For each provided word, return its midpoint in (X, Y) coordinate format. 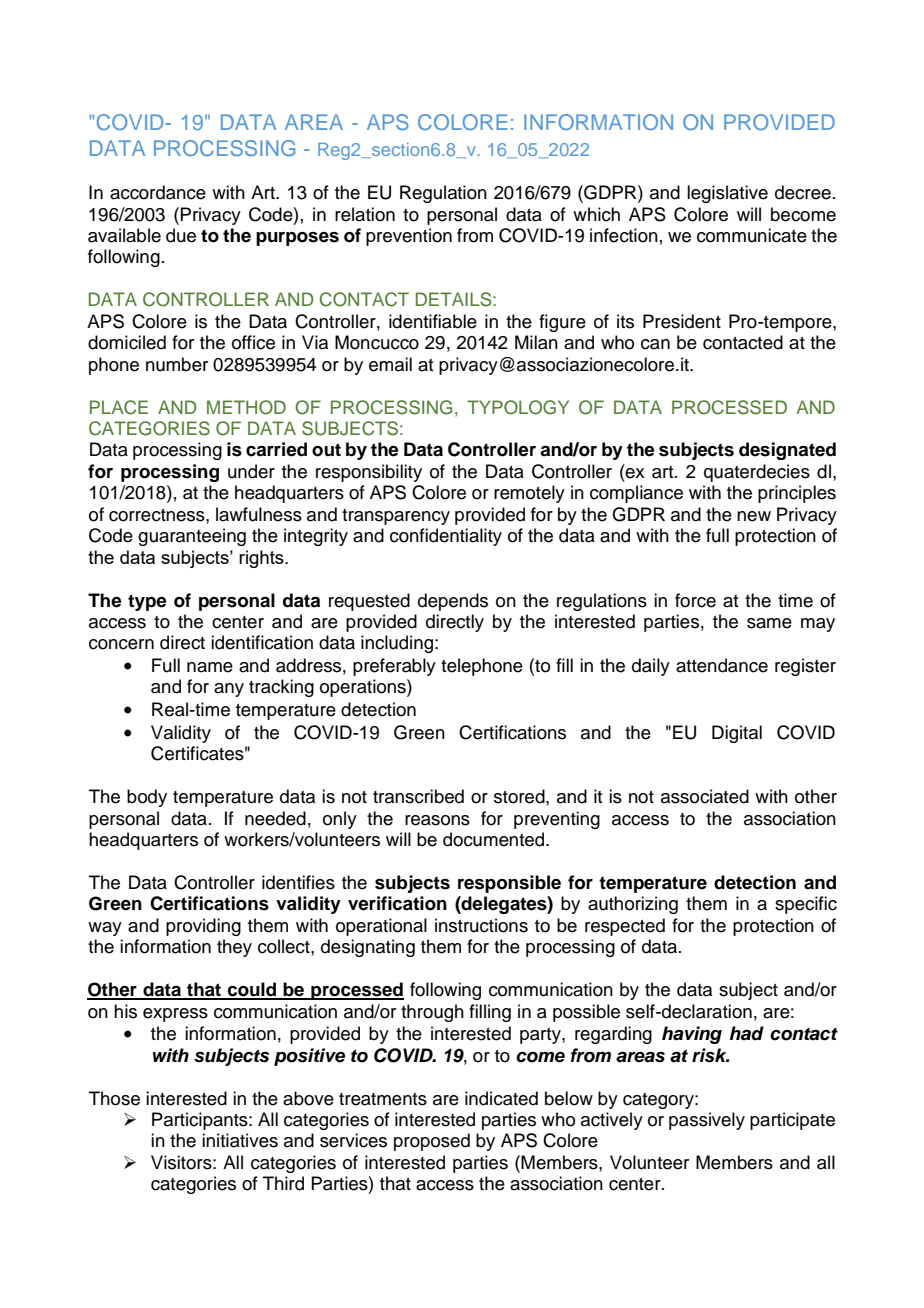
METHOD (246, 407)
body (147, 798)
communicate (752, 235)
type (147, 602)
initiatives (240, 1140)
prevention (409, 237)
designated (787, 451)
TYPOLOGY (518, 407)
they (234, 948)
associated (705, 796)
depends (453, 602)
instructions (481, 925)
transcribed (418, 796)
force (695, 600)
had (747, 1033)
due (181, 235)
